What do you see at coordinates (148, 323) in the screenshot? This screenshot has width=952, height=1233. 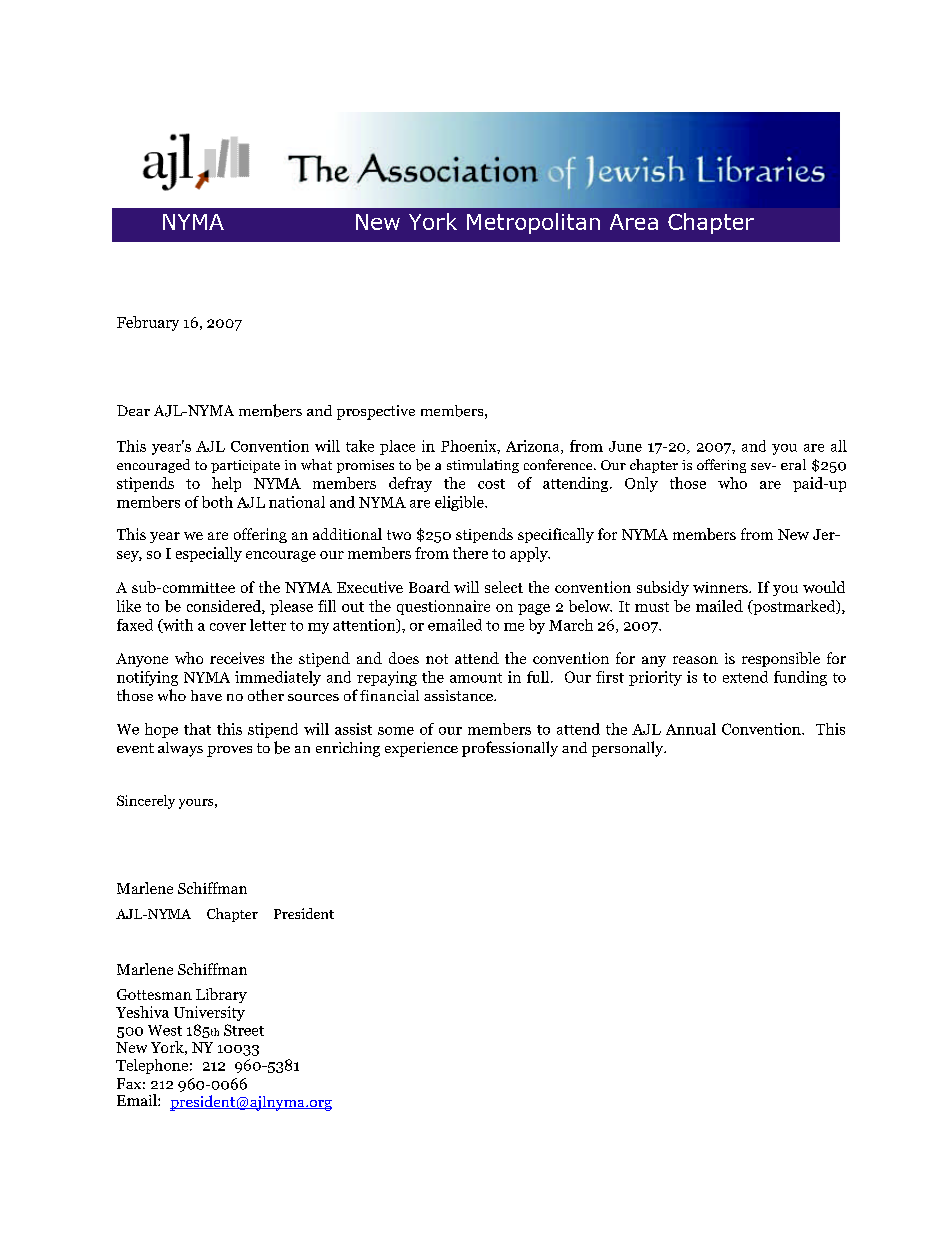 I see `February` at bounding box center [148, 323].
